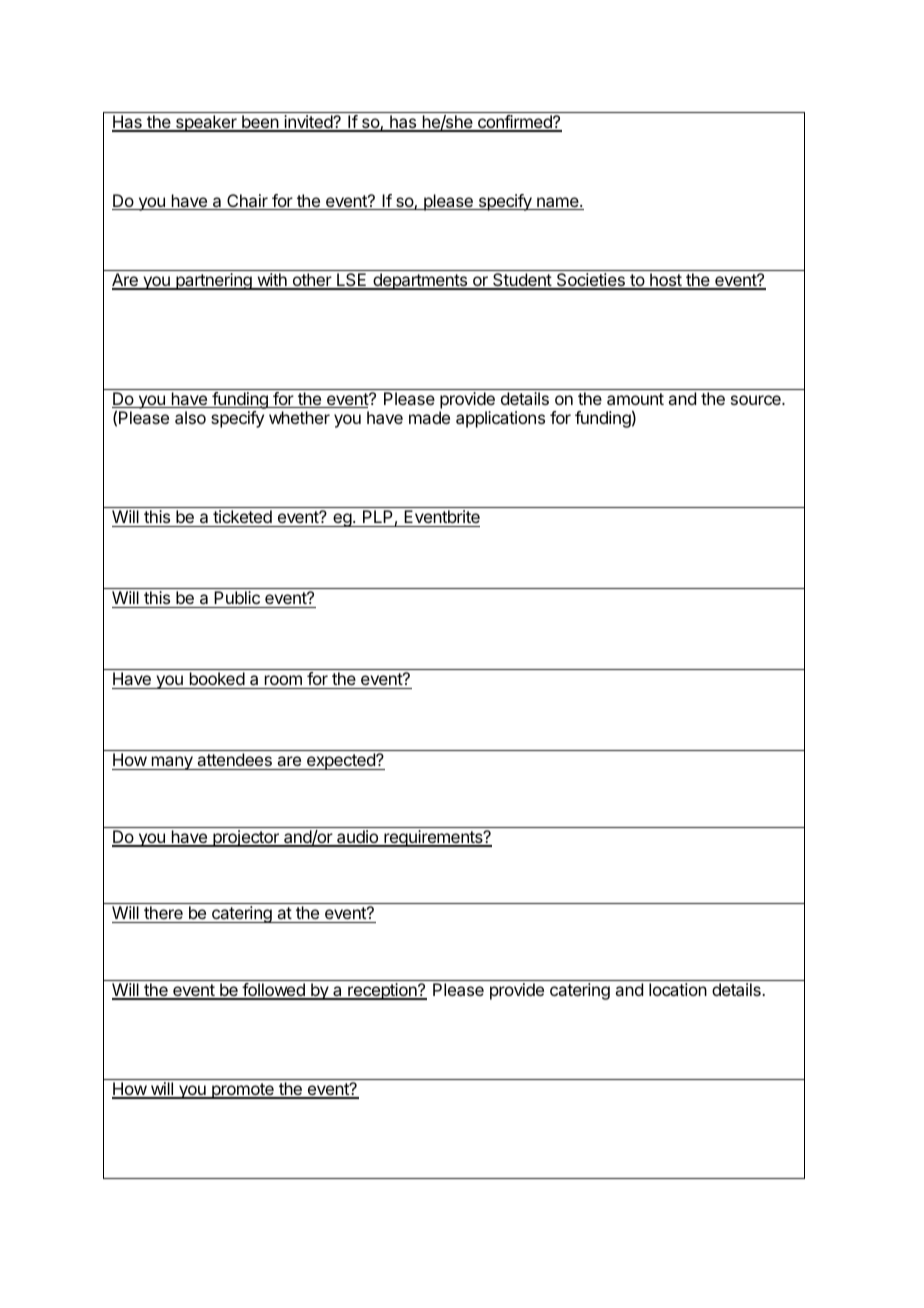 The width and height of the screenshot is (924, 1308). I want to click on departments, so click(420, 281).
